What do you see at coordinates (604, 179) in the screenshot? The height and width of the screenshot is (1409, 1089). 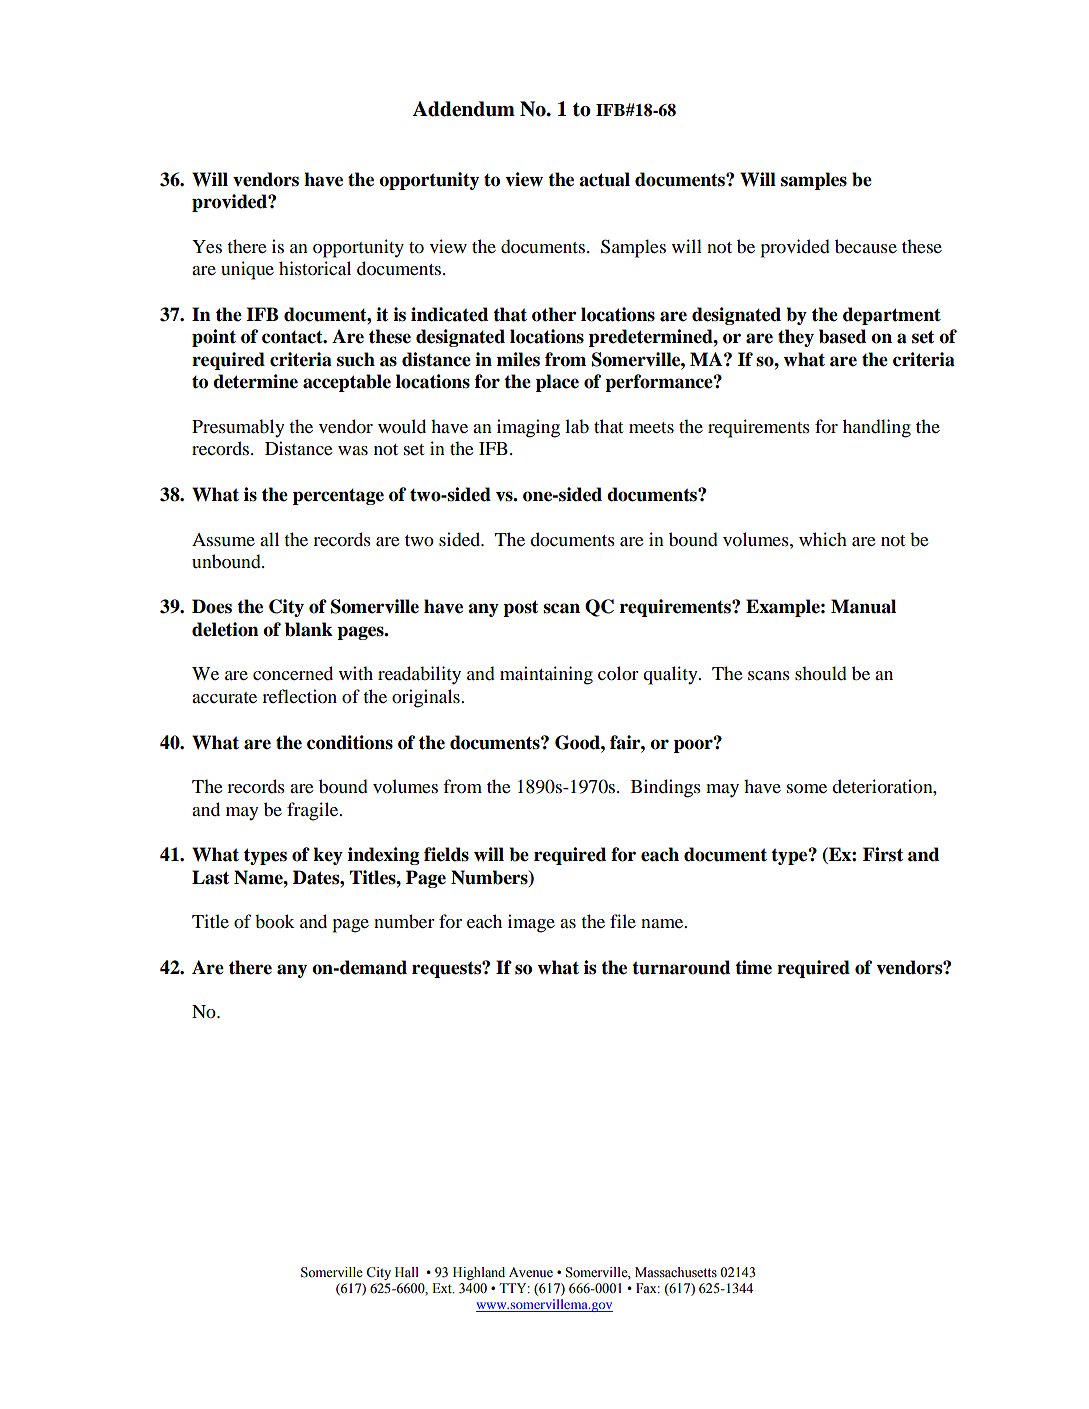 I see `actual` at bounding box center [604, 179].
